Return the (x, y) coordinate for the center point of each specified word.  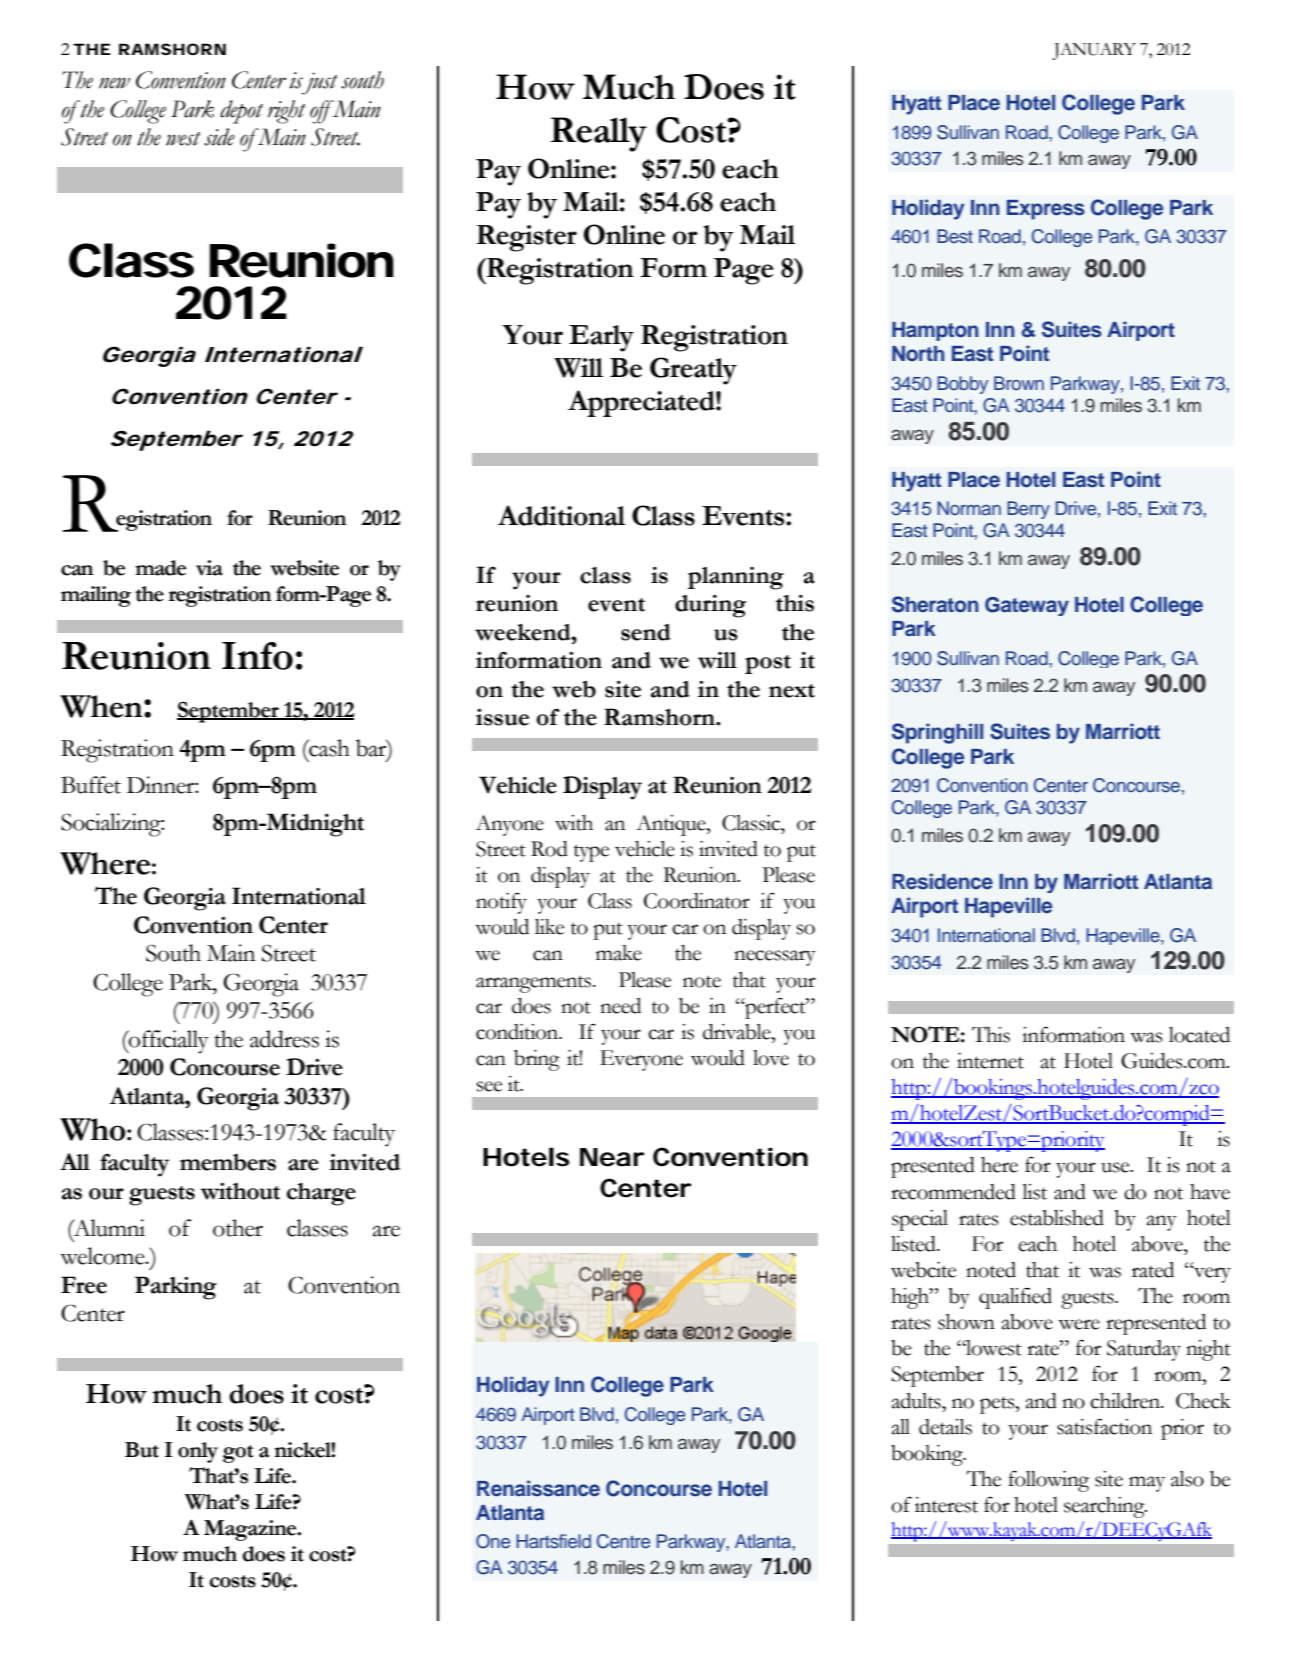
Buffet (91, 785)
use (1116, 1167)
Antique (672, 825)
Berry (1028, 510)
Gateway (1027, 606)
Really (598, 134)
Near (612, 1157)
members (228, 1162)
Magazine (251, 1530)
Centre (623, 1541)
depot (241, 112)
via (209, 568)
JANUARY (1094, 51)
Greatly (693, 371)
